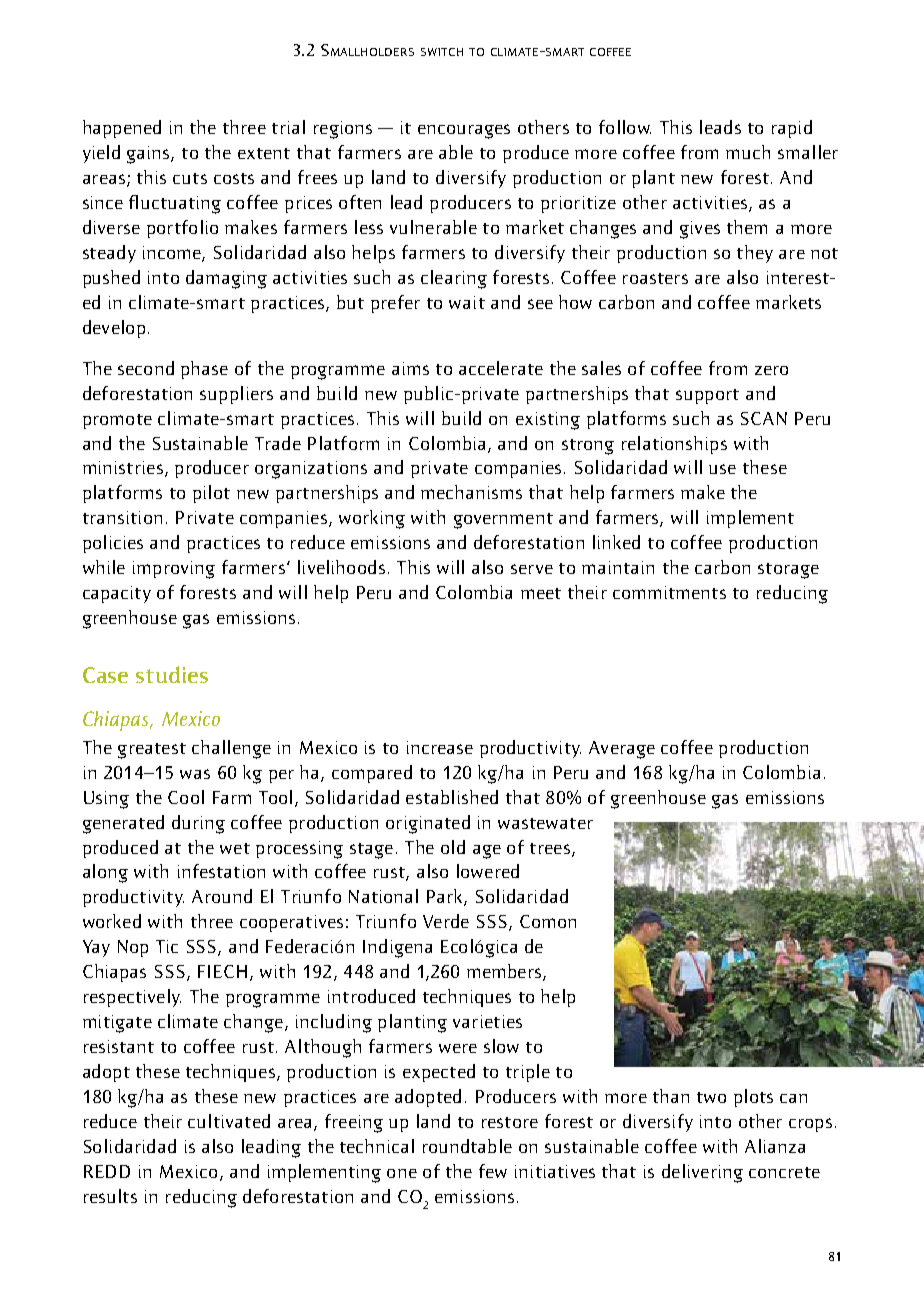 The height and width of the image is (1305, 924). What do you see at coordinates (792, 129) in the image?
I see `rapid` at bounding box center [792, 129].
